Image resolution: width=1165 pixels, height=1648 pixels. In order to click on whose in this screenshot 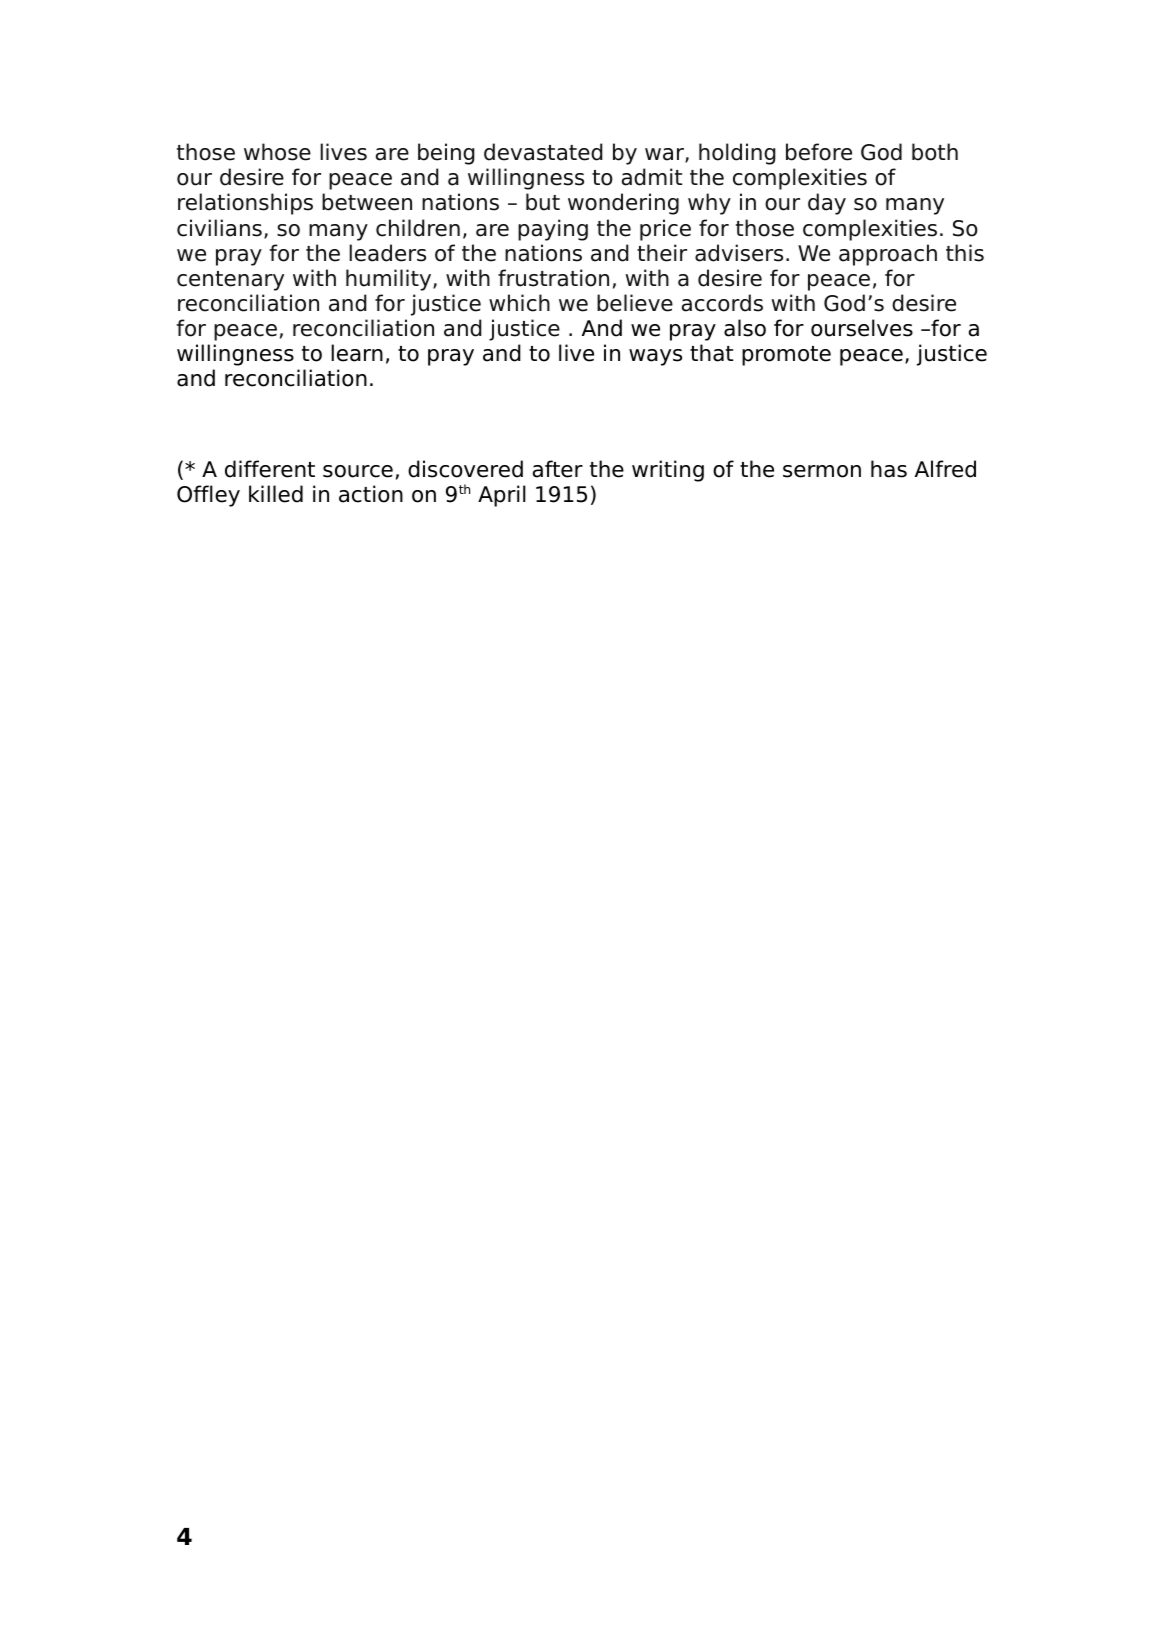, I will do `click(277, 152)`.
